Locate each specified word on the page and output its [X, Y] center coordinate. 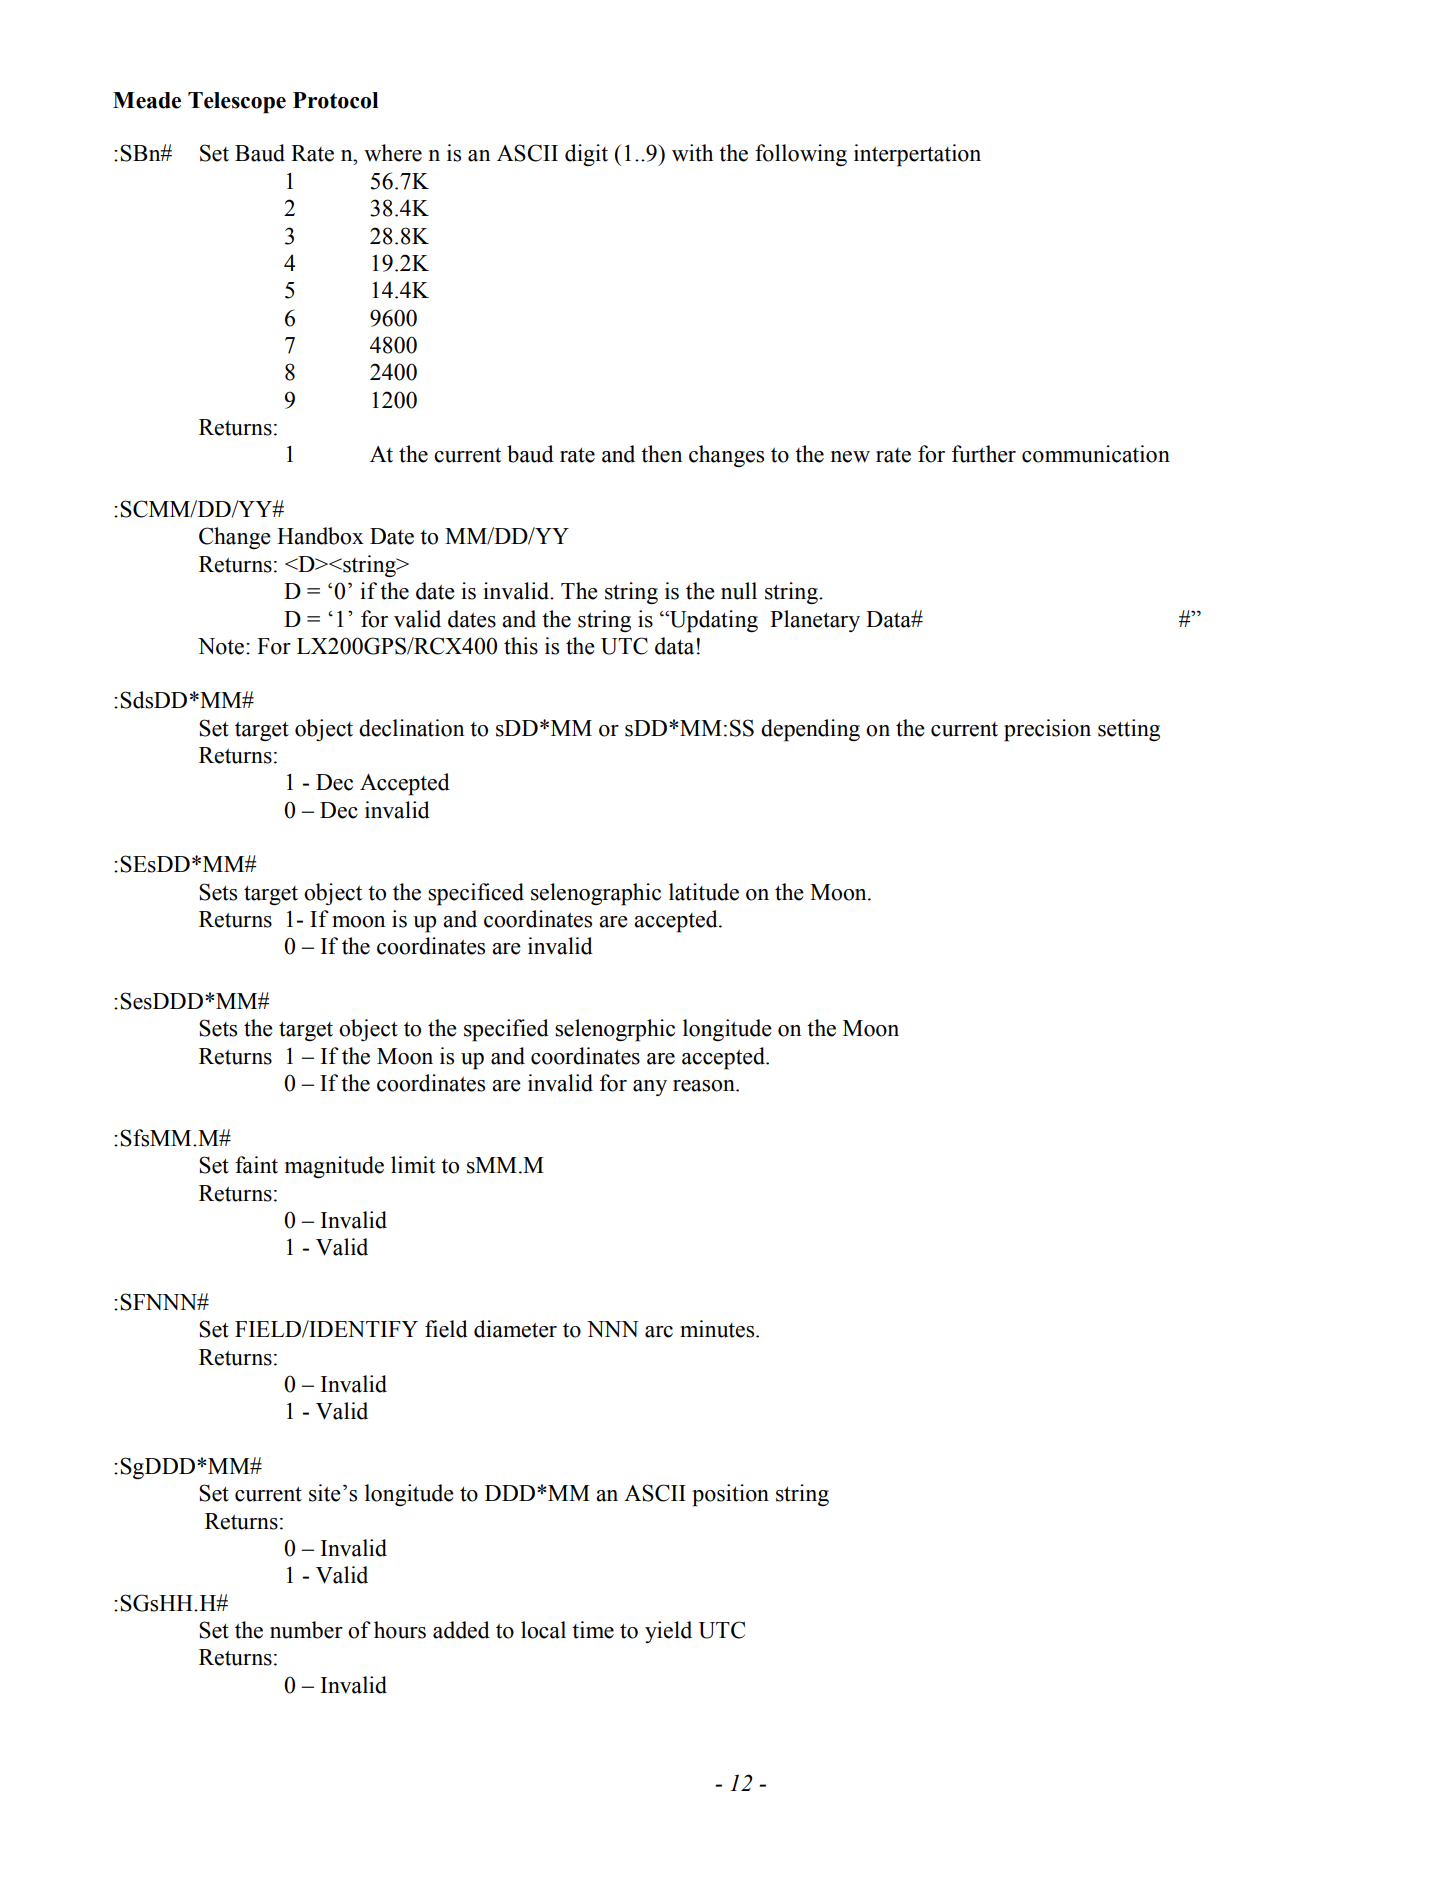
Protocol [335, 100]
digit [586, 155]
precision [1047, 730]
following [801, 155]
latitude [704, 892]
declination [411, 728]
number [306, 1630]
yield [668, 1632]
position [730, 1495]
